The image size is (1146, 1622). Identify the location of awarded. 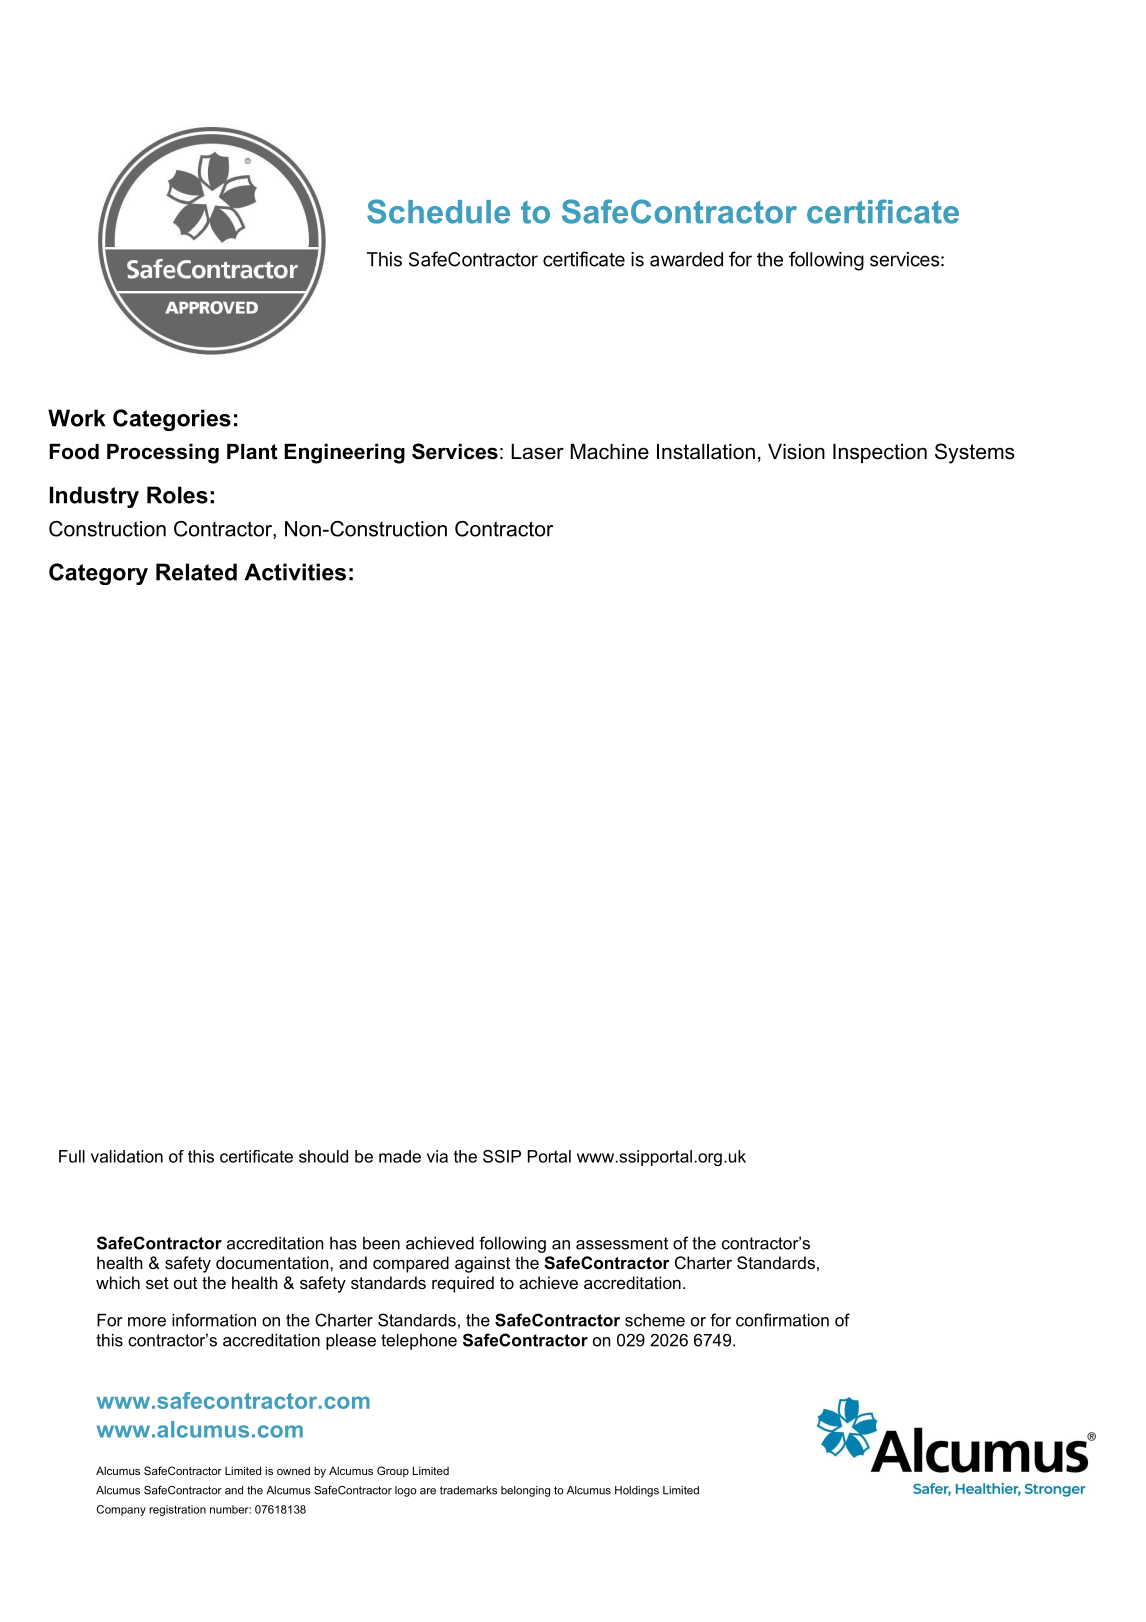
(686, 259).
